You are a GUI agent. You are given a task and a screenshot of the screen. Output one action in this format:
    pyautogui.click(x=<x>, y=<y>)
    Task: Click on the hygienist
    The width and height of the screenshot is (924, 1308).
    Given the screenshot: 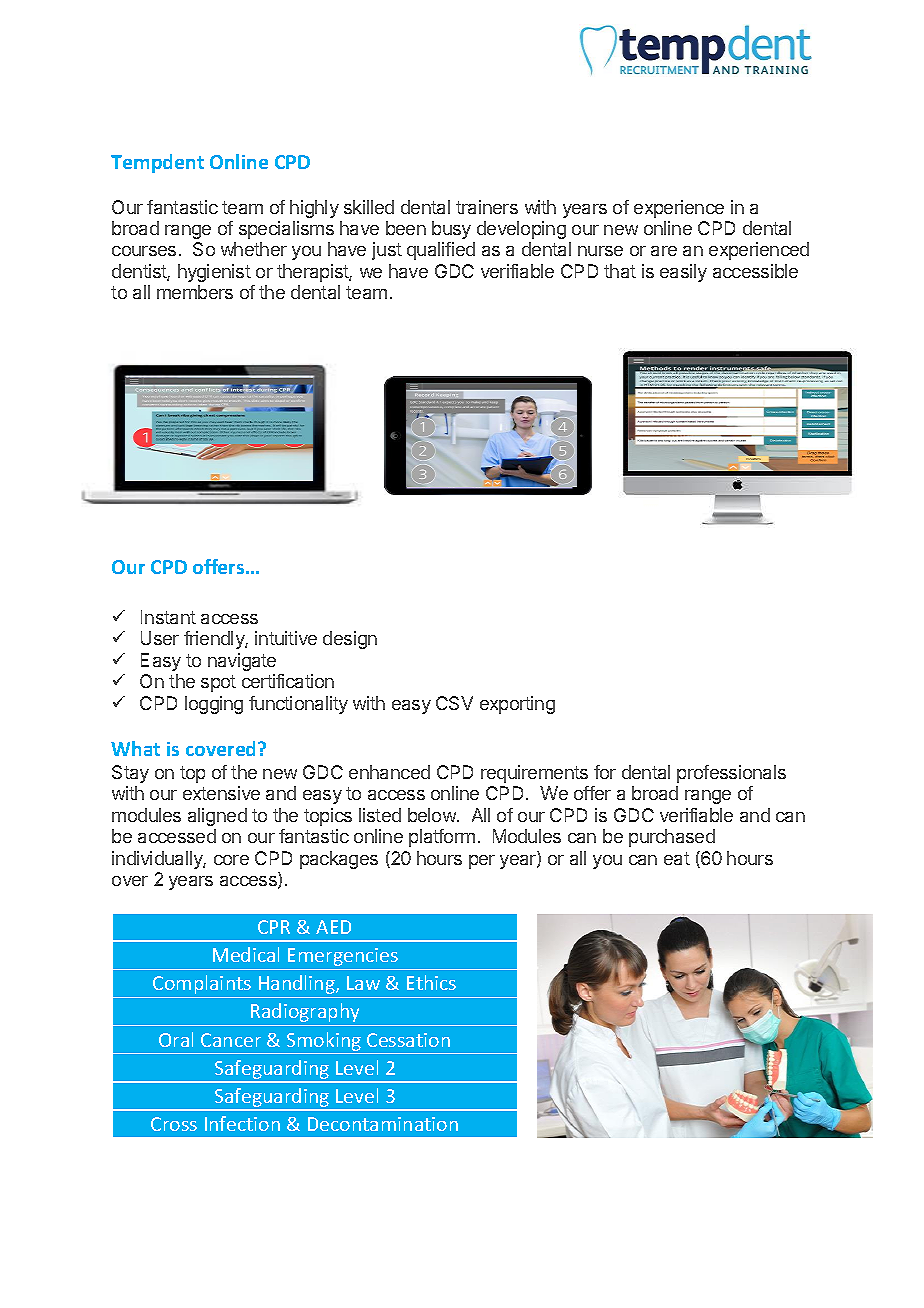 What is the action you would take?
    pyautogui.click(x=214, y=273)
